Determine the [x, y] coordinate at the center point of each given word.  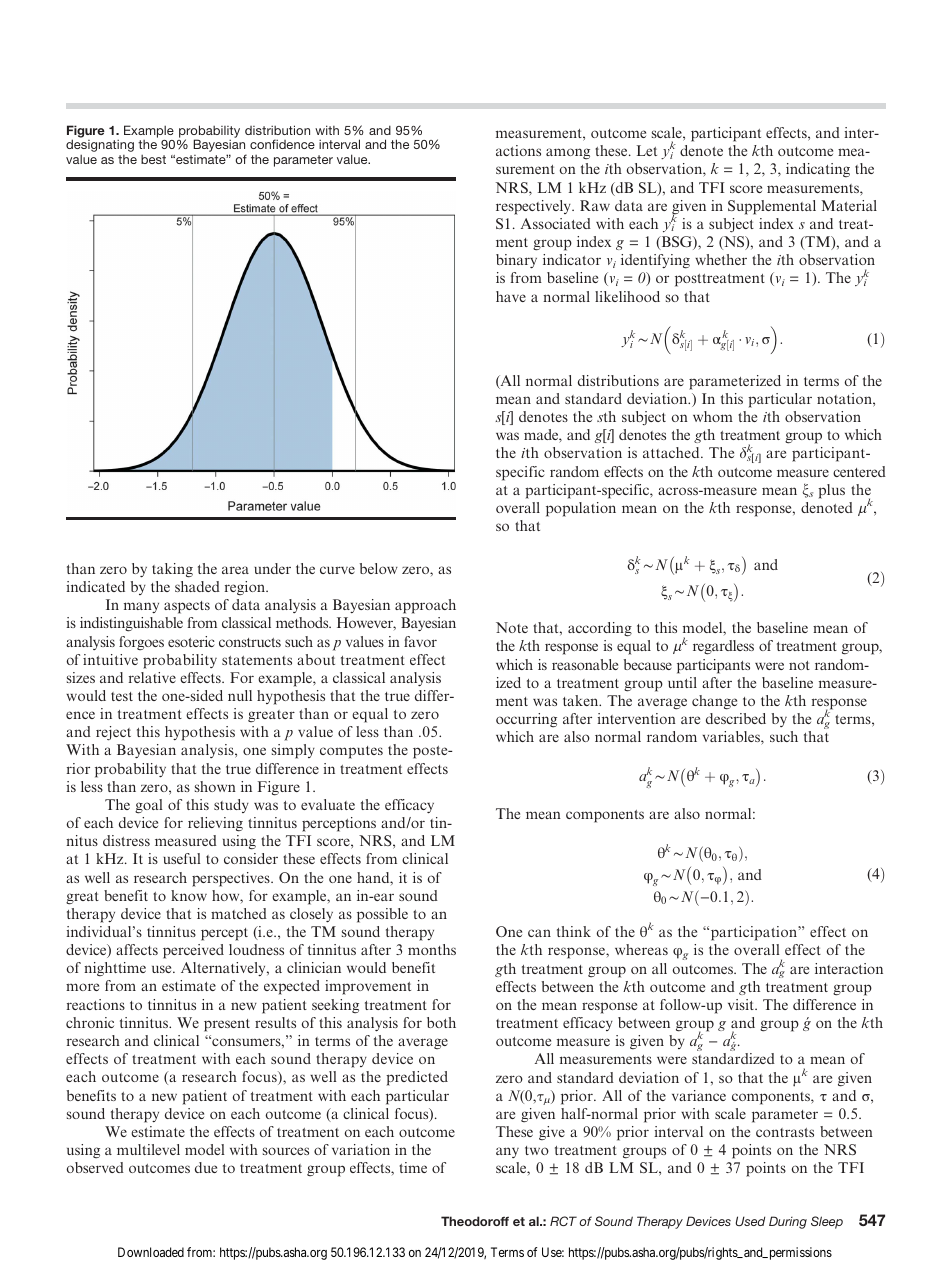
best [153, 159]
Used [750, 1221]
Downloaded [151, 1252]
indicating [818, 170]
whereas [641, 949]
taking [172, 570]
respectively [534, 207]
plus [831, 491]
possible [382, 915]
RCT [563, 1221]
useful [182, 858]
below [379, 568]
